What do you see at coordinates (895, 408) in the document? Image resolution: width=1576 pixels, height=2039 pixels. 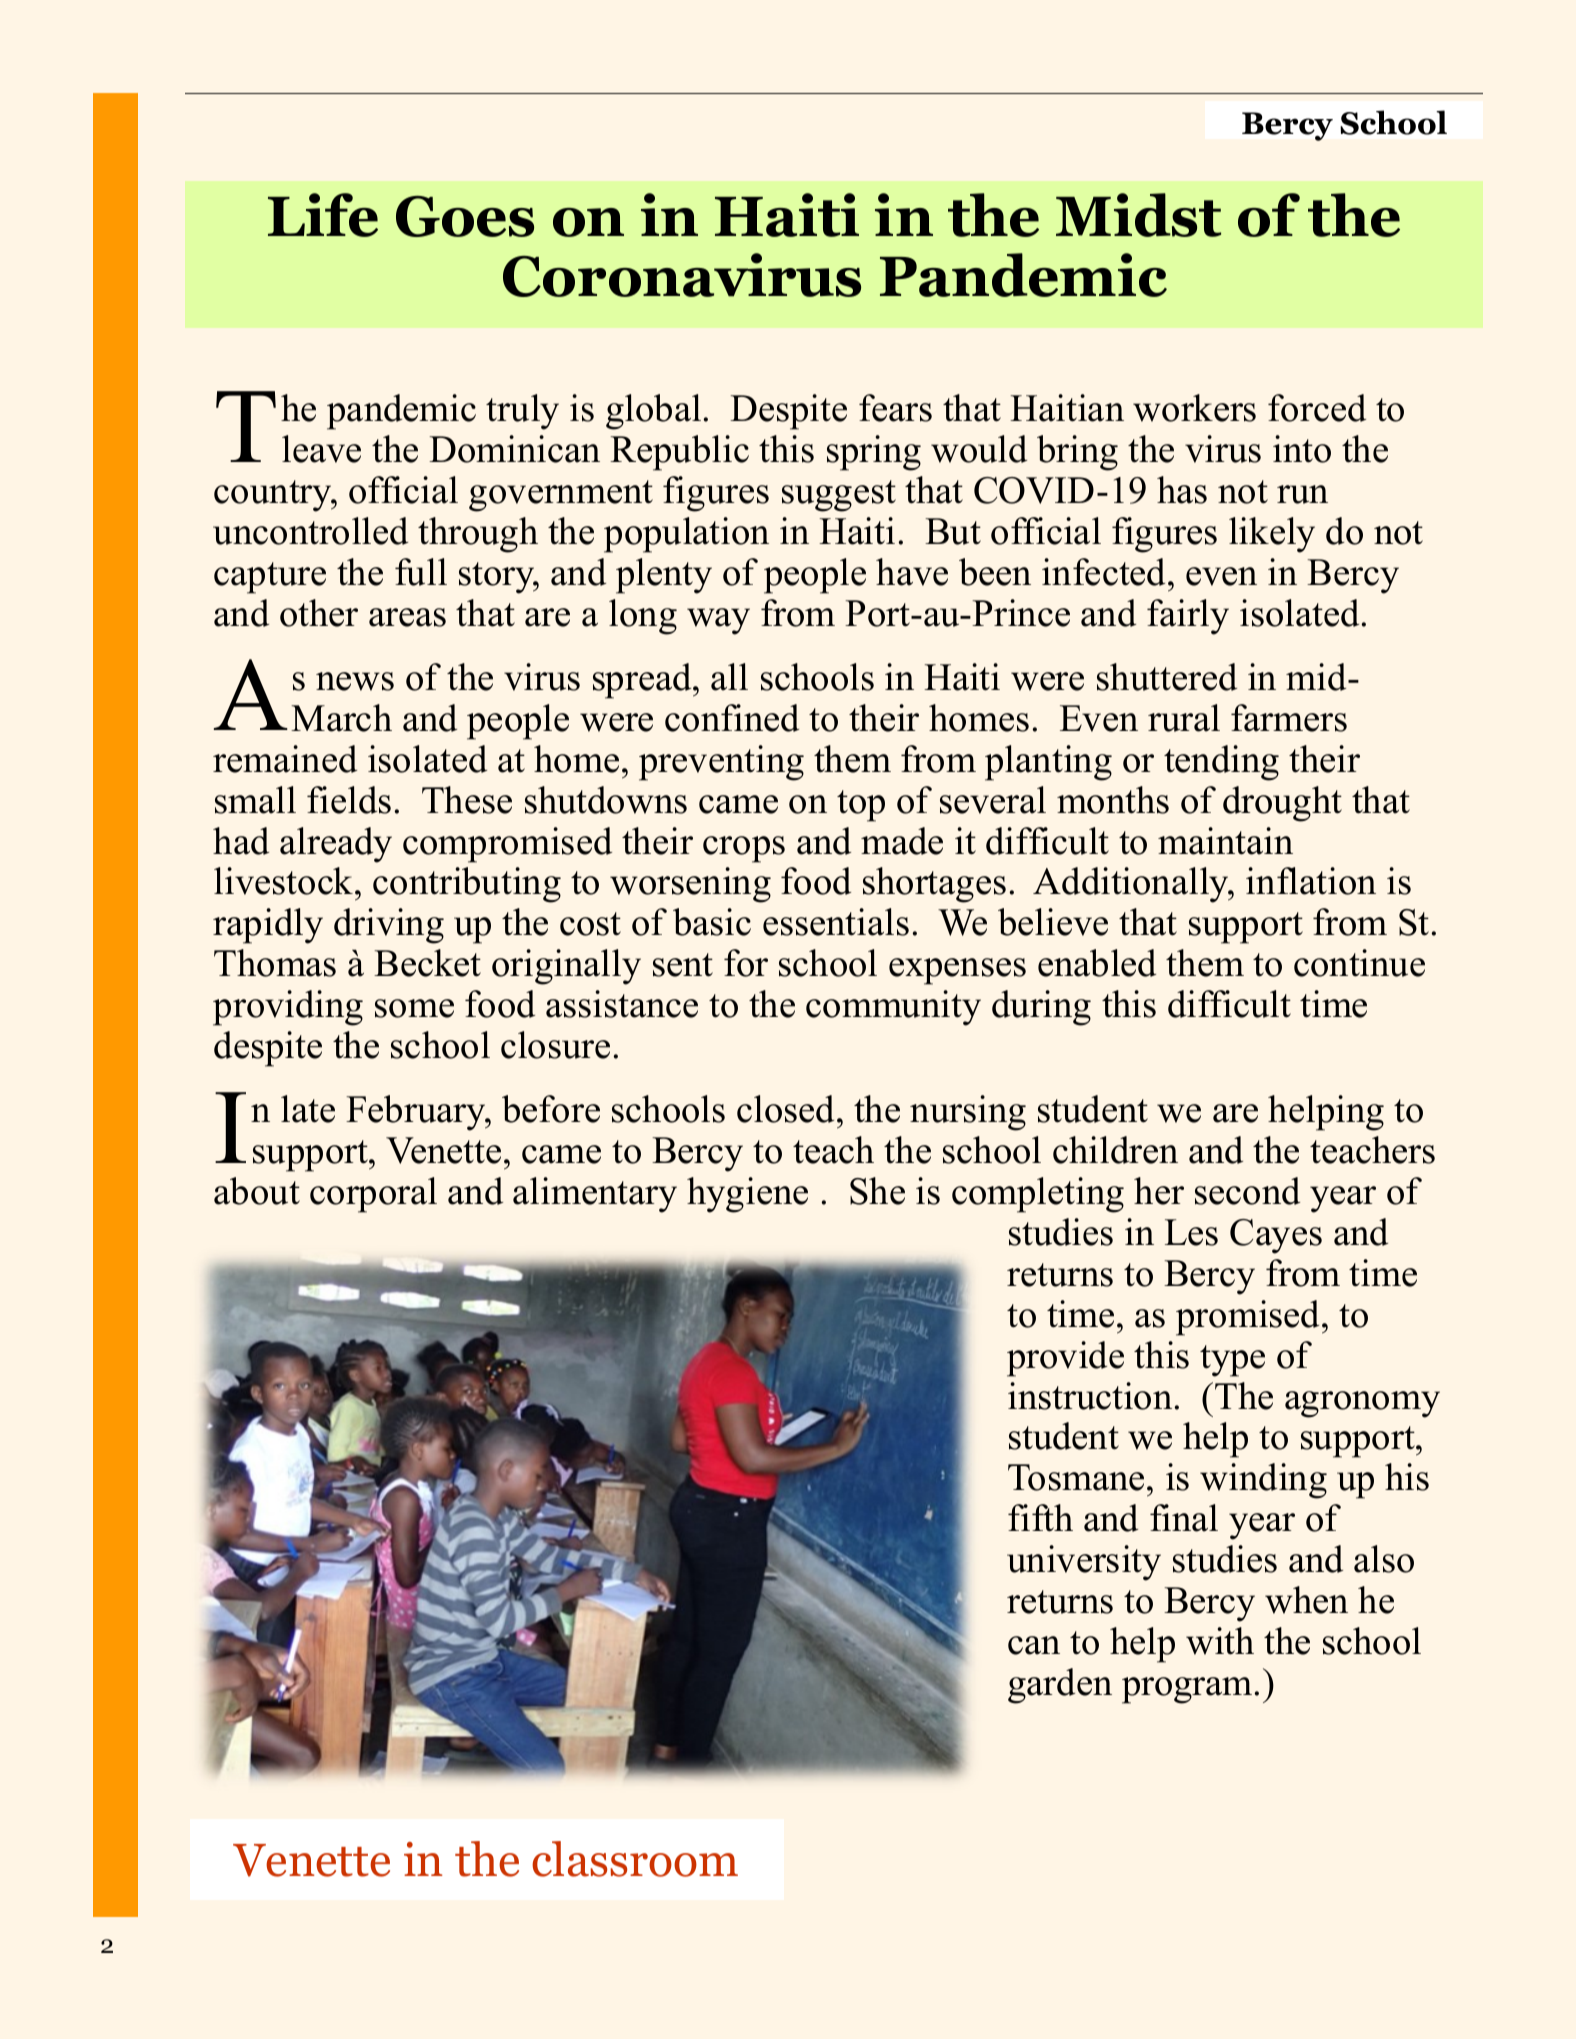 I see `fears` at bounding box center [895, 408].
